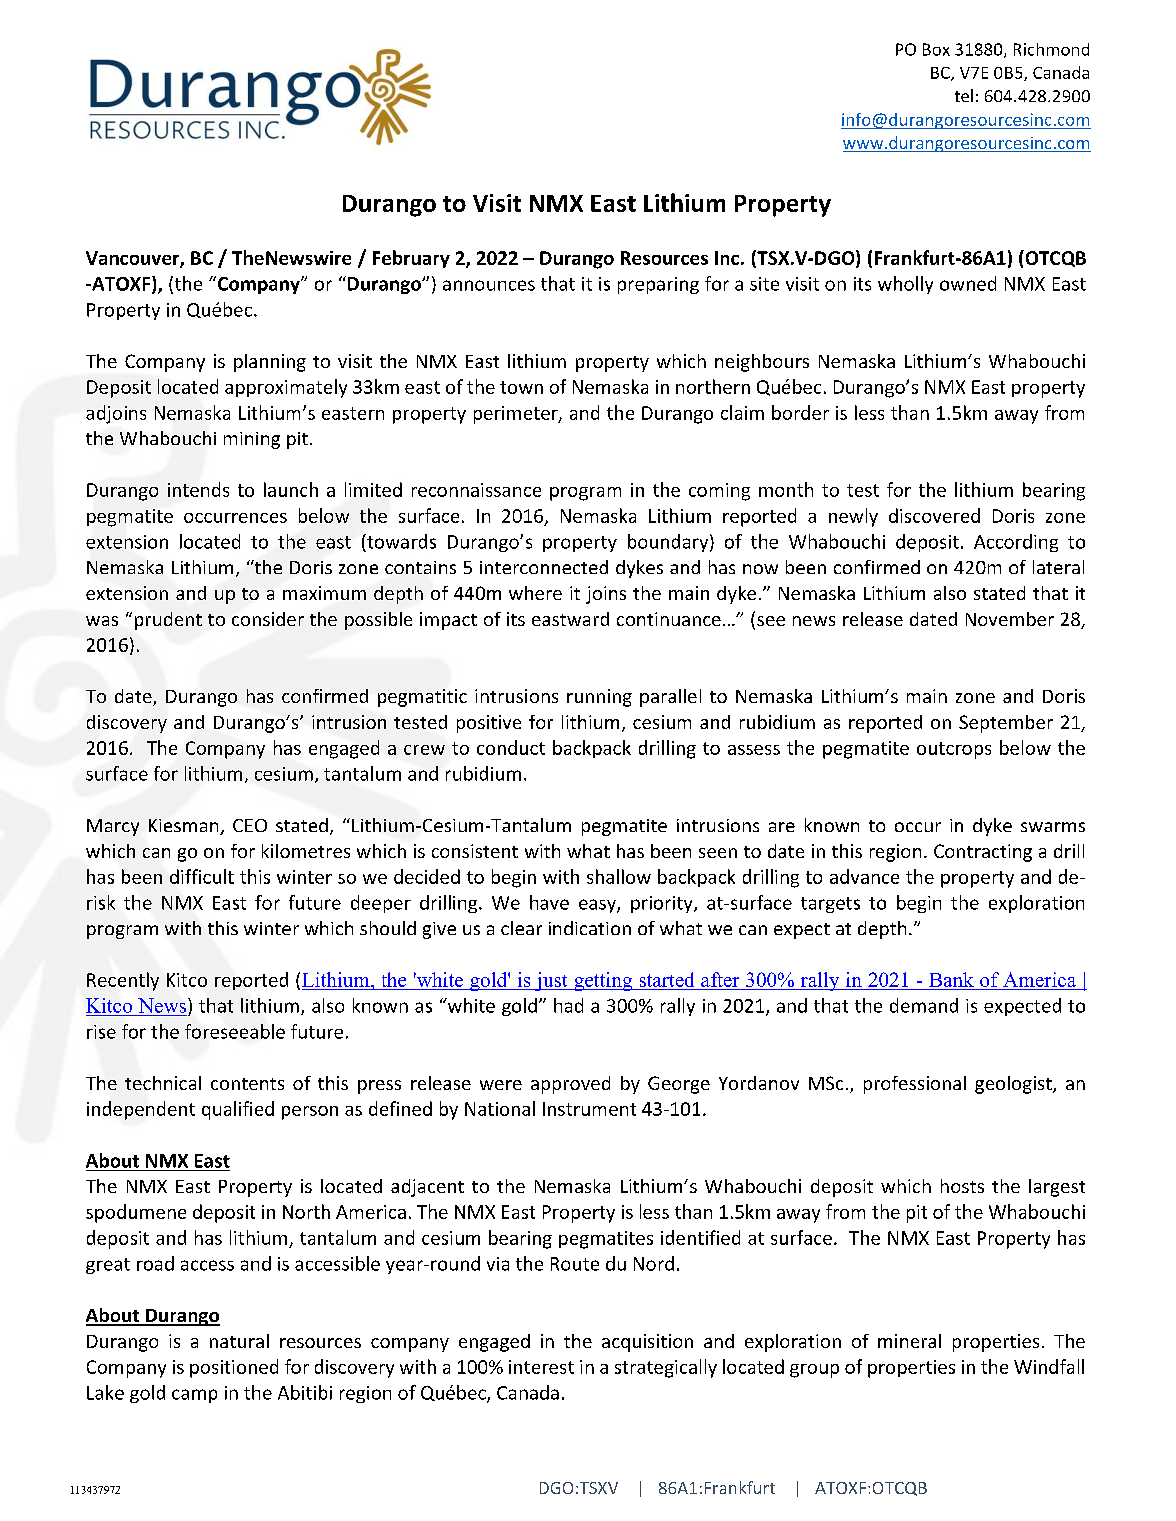 The height and width of the screenshot is (1521, 1176). What do you see at coordinates (924, 1005) in the screenshot?
I see `demand` at bounding box center [924, 1005].
